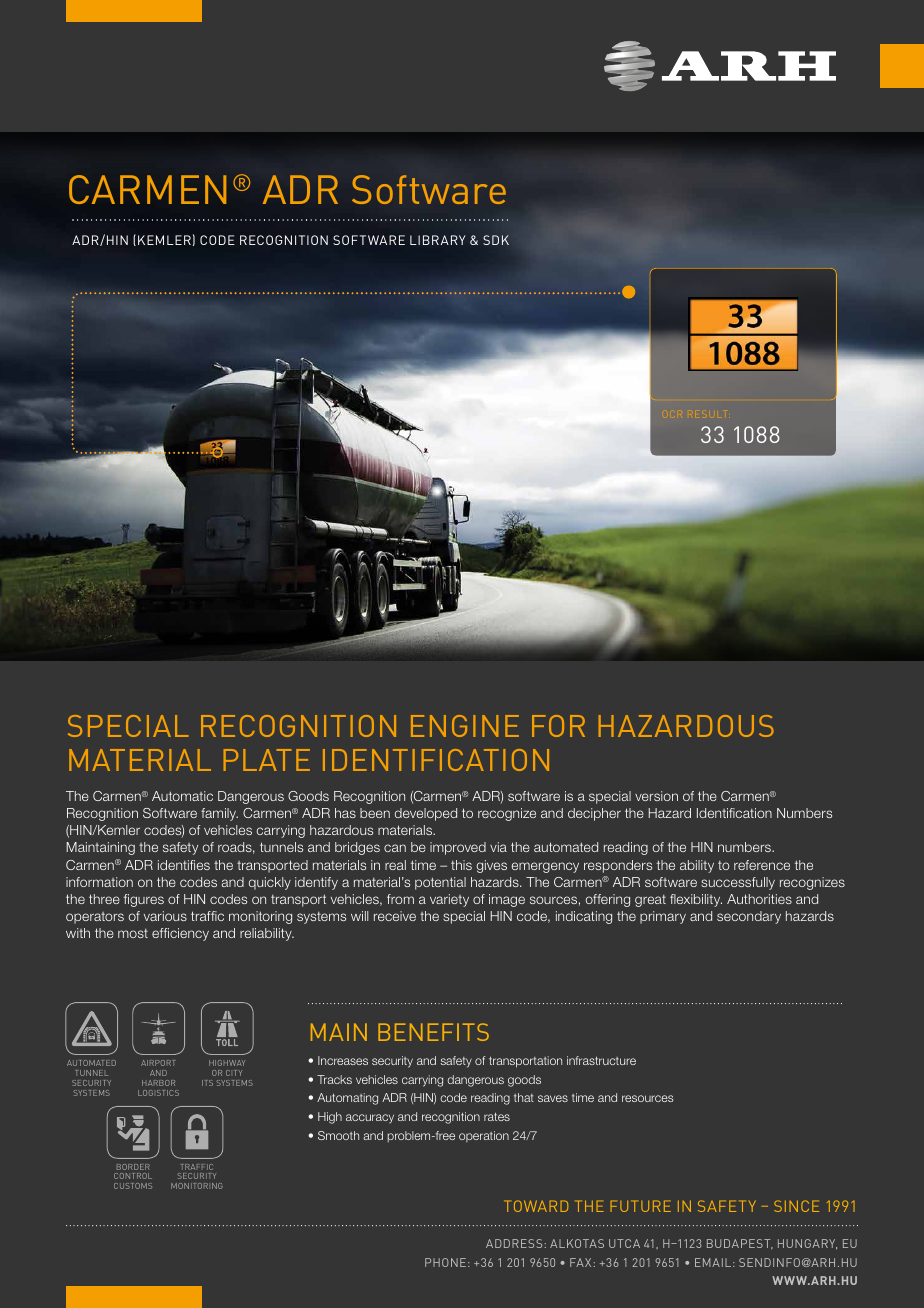  What do you see at coordinates (433, 1032) in the screenshot?
I see `BENEFITS` at bounding box center [433, 1032].
